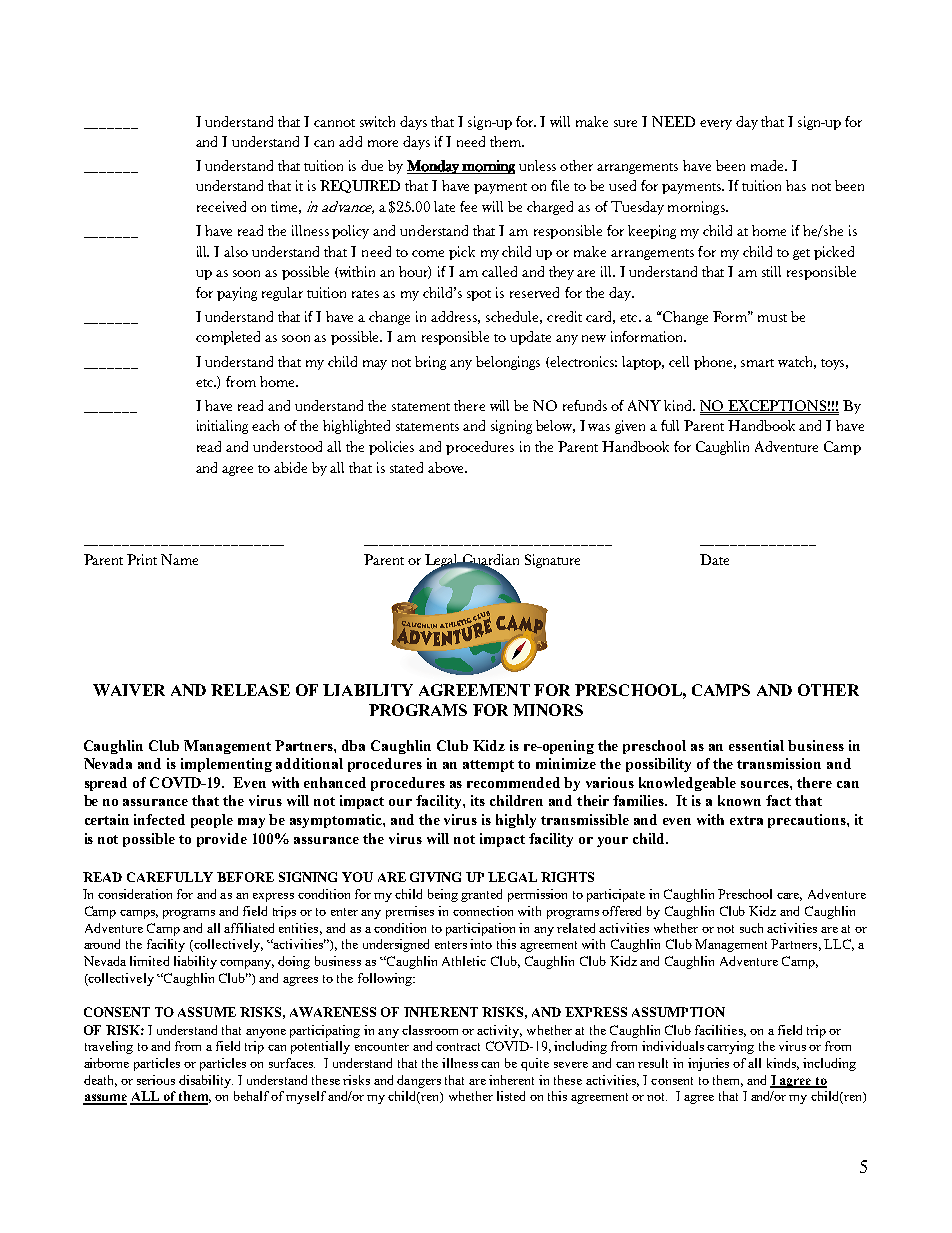 This document has width=952, height=1233. I want to click on bring, so click(430, 363).
